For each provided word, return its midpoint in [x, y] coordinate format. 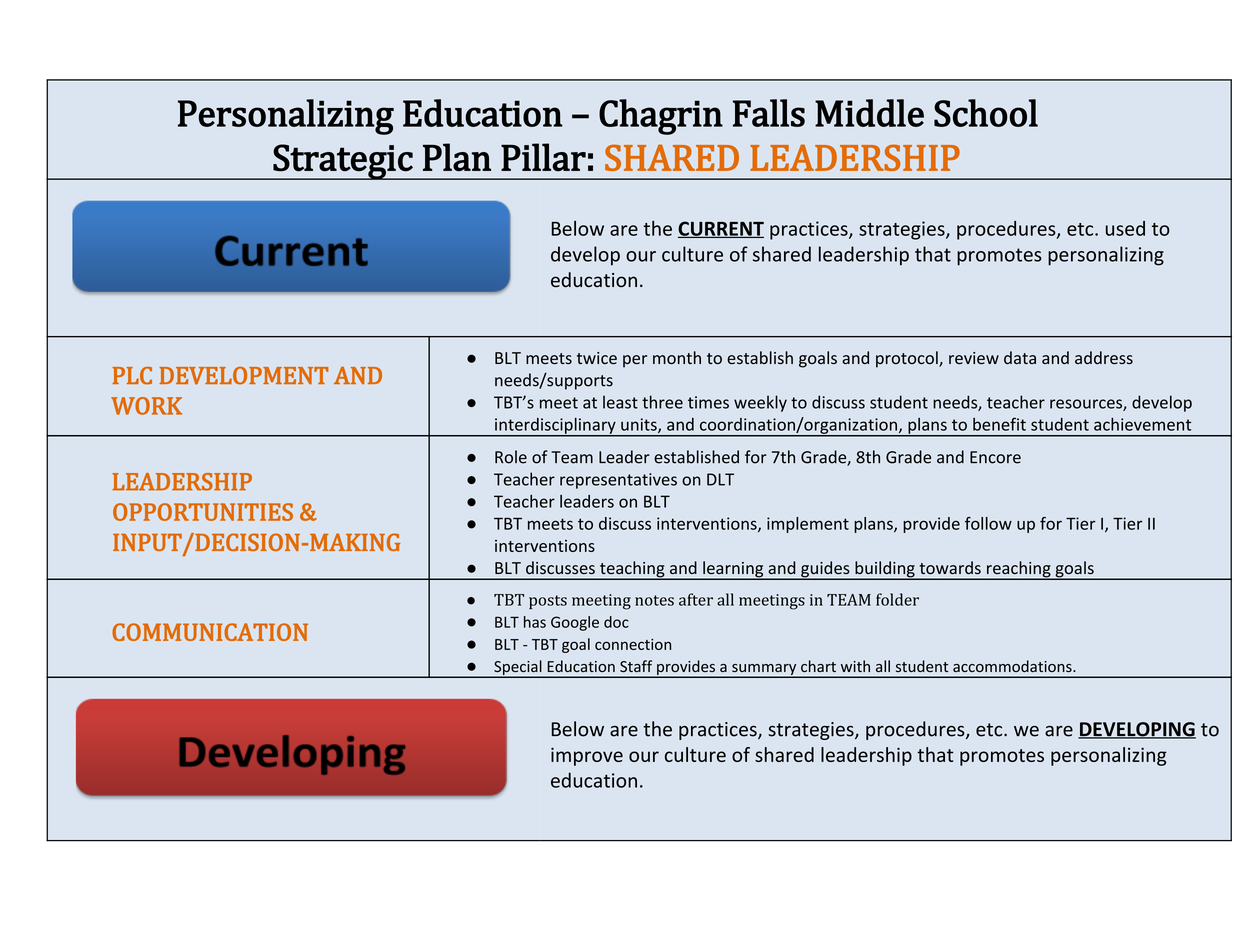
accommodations [1013, 666]
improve [587, 756]
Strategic [343, 162]
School [986, 113]
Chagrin [661, 117]
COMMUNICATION [210, 632]
